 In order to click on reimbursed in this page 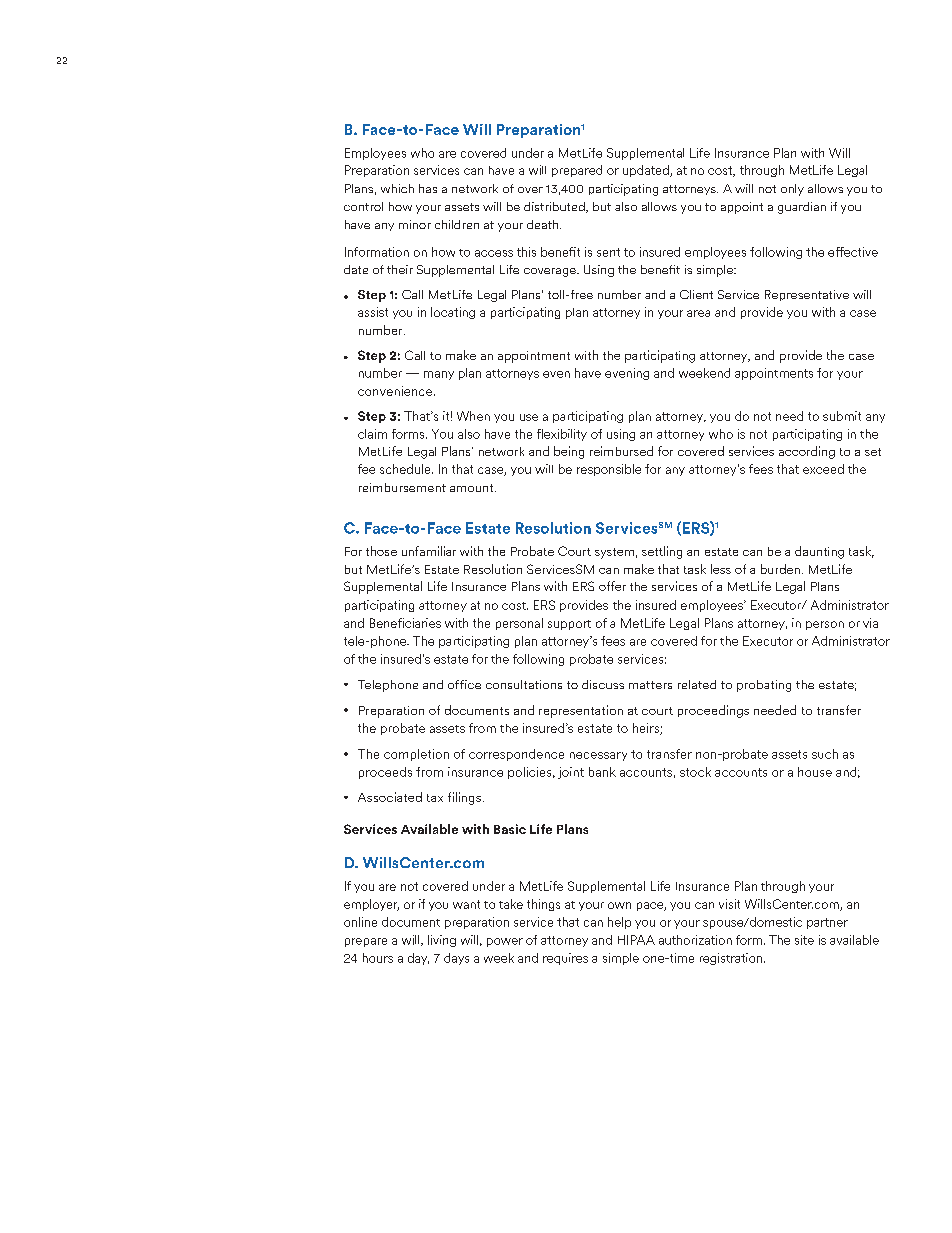, I will do `click(621, 451)`.
